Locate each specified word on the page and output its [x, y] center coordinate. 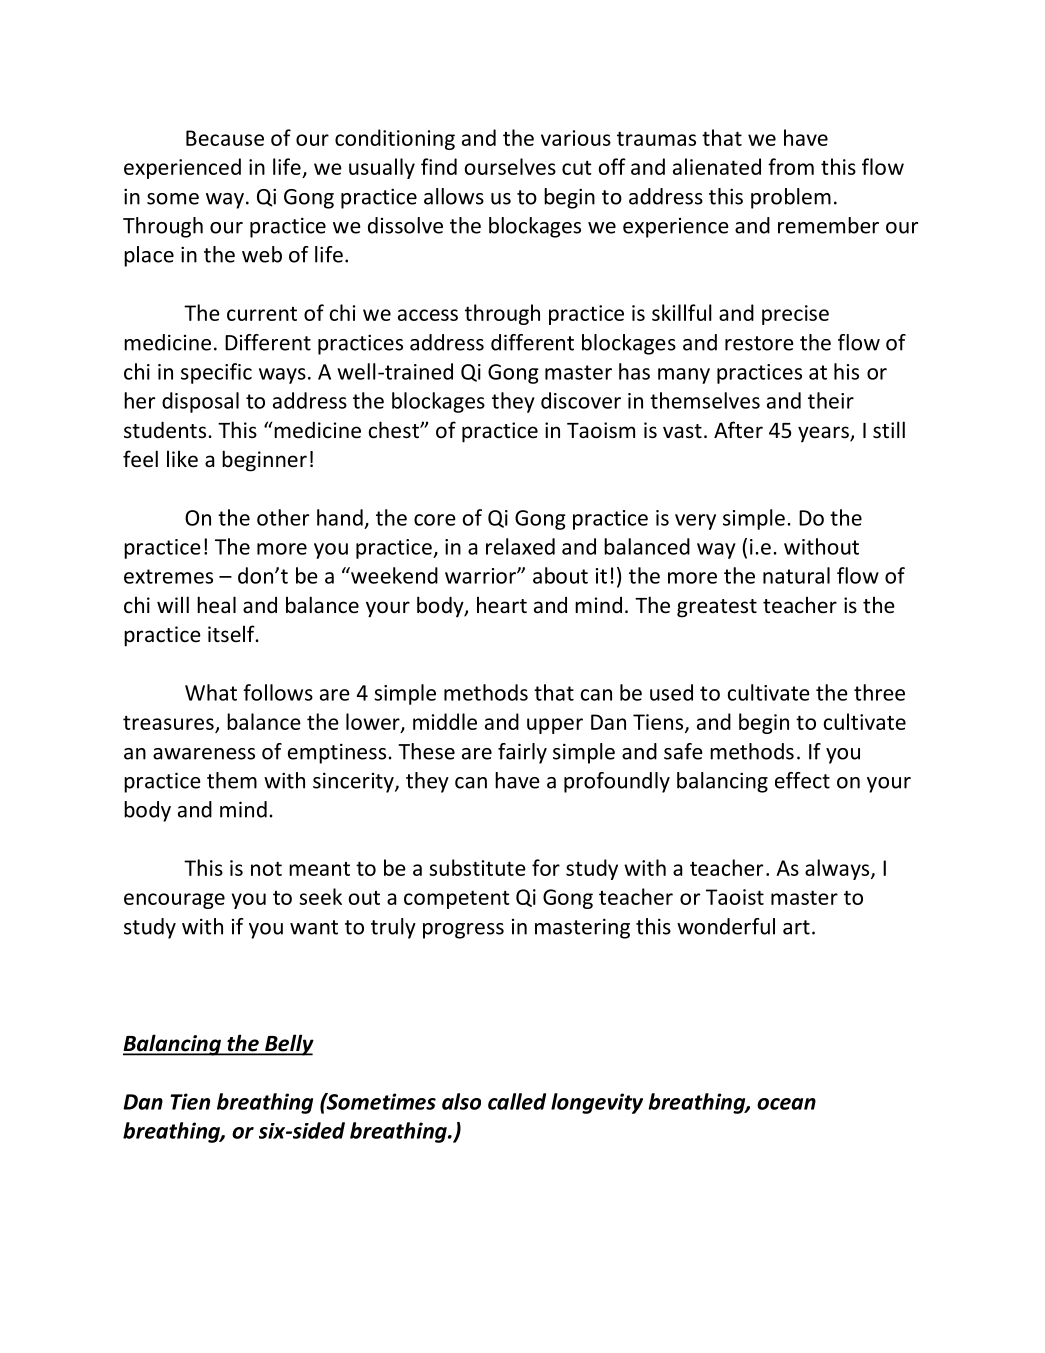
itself [232, 634]
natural [796, 575]
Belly [288, 1045]
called [517, 1101]
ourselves [510, 166]
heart [502, 605]
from [791, 166]
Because [225, 138]
